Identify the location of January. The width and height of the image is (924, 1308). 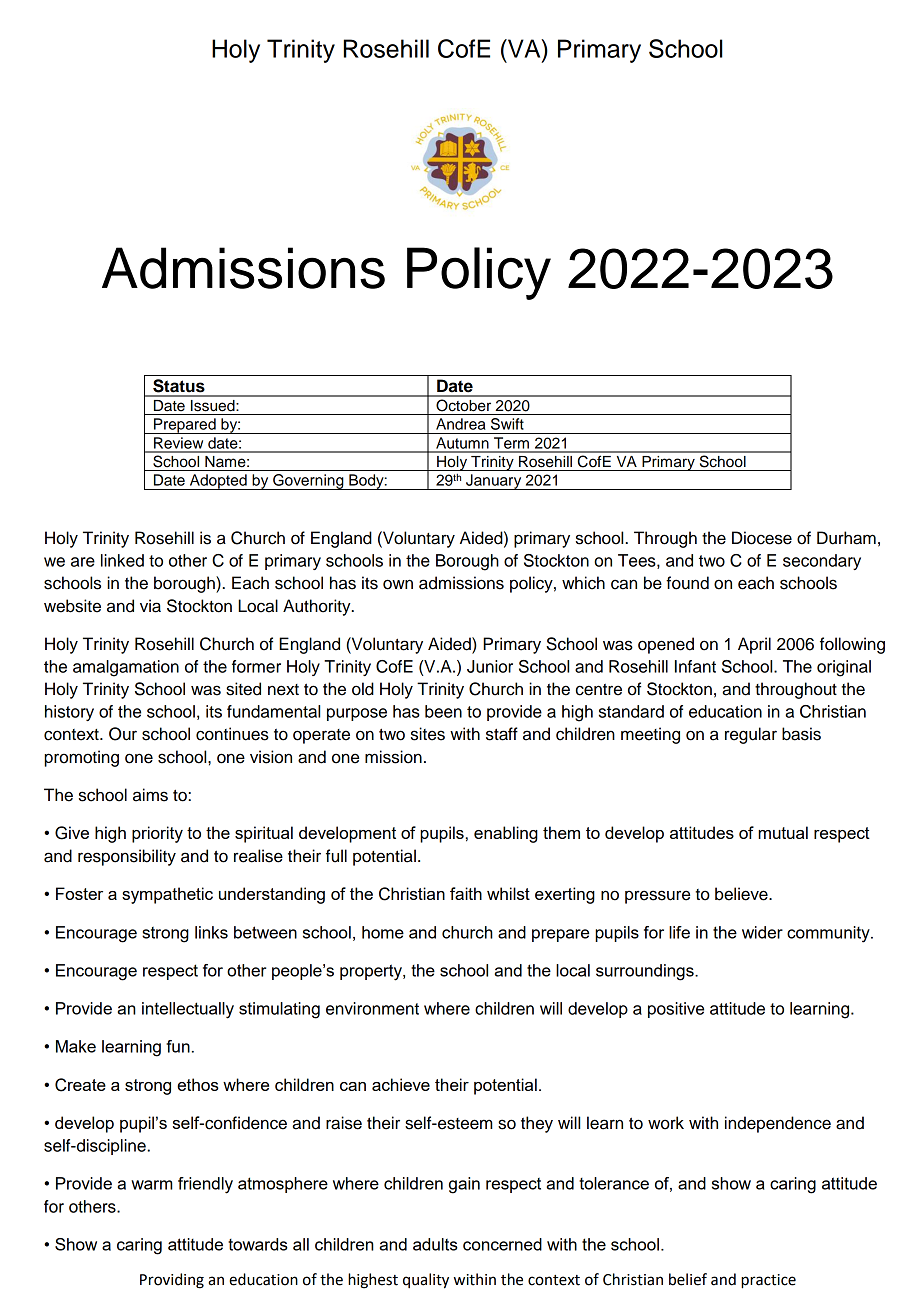
(494, 482).
